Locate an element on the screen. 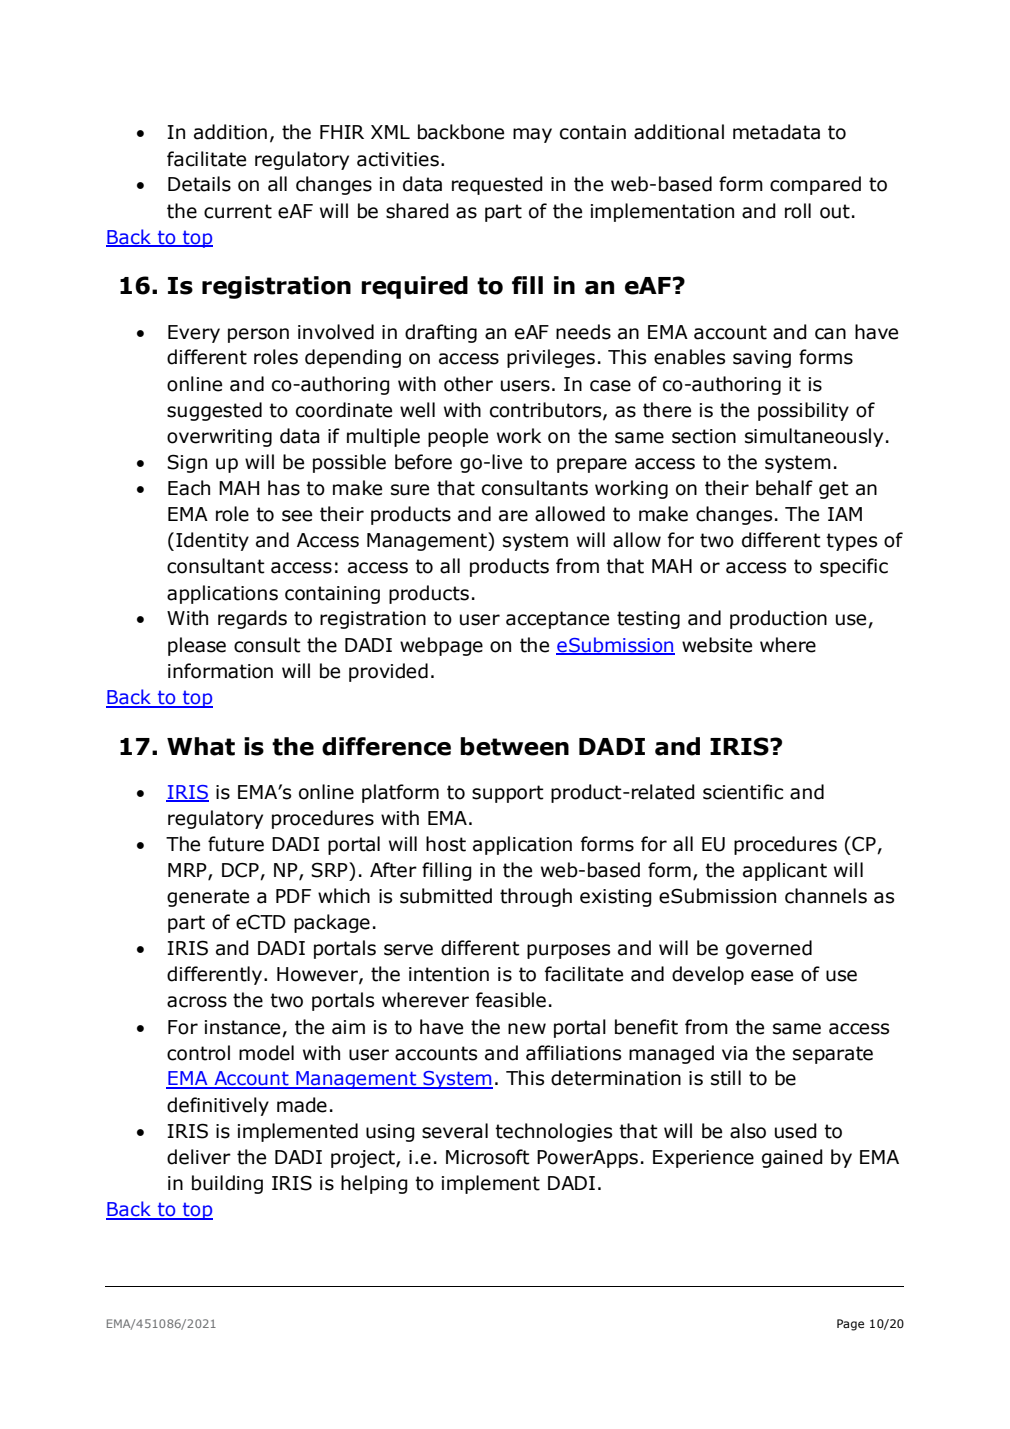 The height and width of the screenshot is (1429, 1010). requested is located at coordinates (497, 185).
